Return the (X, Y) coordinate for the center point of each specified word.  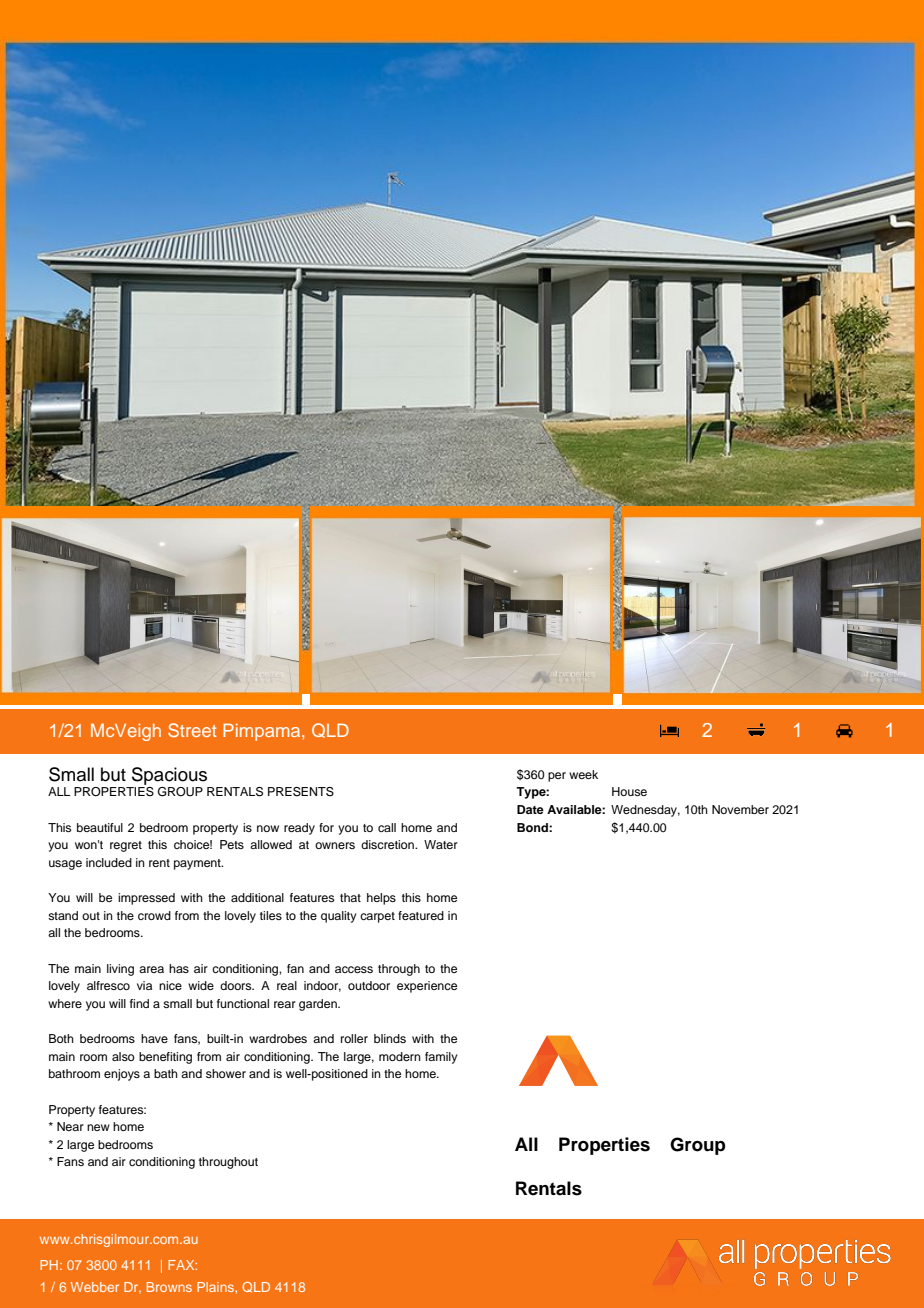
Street (192, 730)
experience (427, 987)
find (139, 1003)
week (583, 774)
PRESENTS (301, 792)
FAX (182, 1265)
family (441, 1058)
